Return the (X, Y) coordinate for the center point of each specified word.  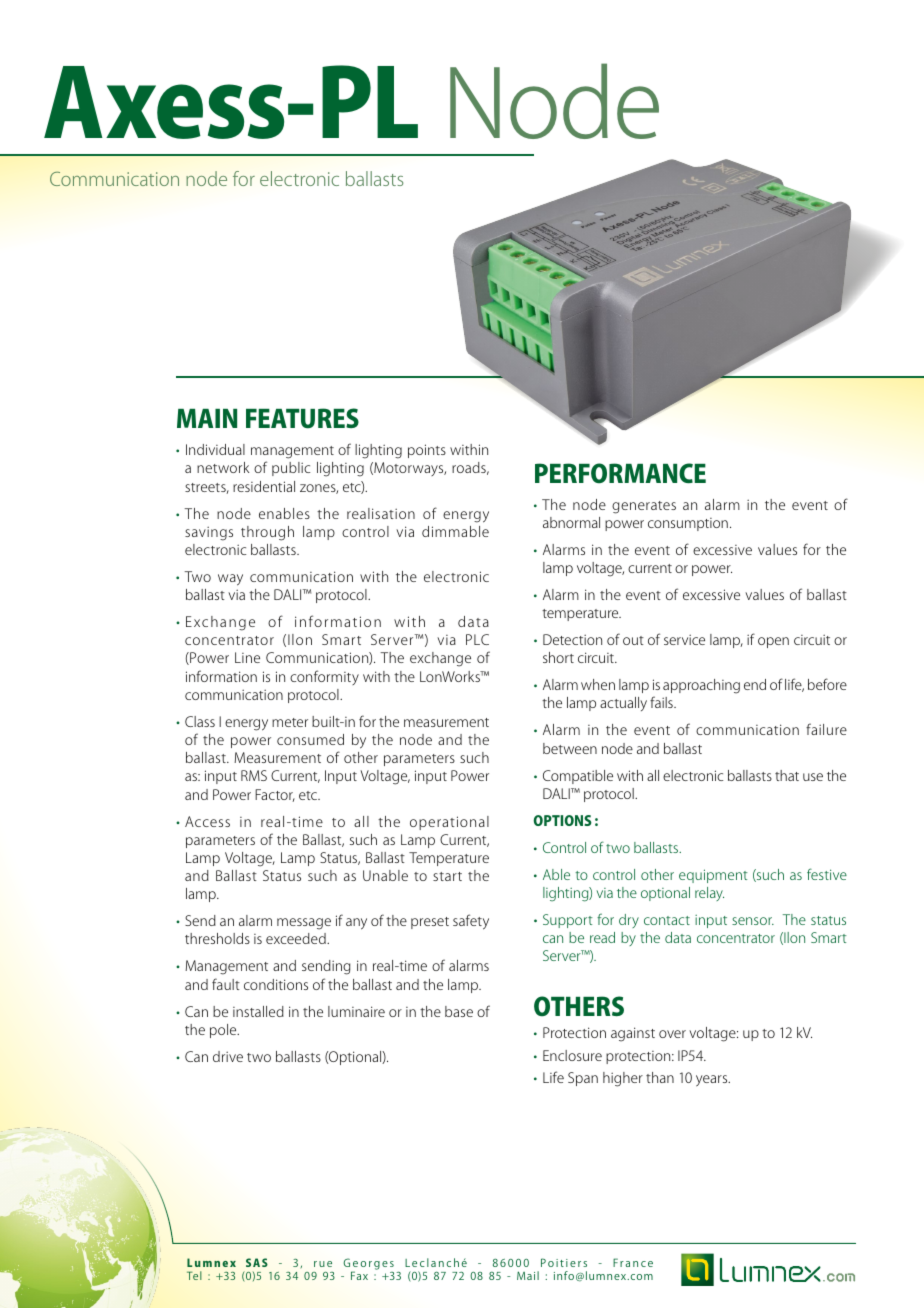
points (427, 451)
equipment (713, 876)
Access (207, 821)
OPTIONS (562, 820)
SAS (257, 1262)
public (291, 469)
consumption (688, 524)
